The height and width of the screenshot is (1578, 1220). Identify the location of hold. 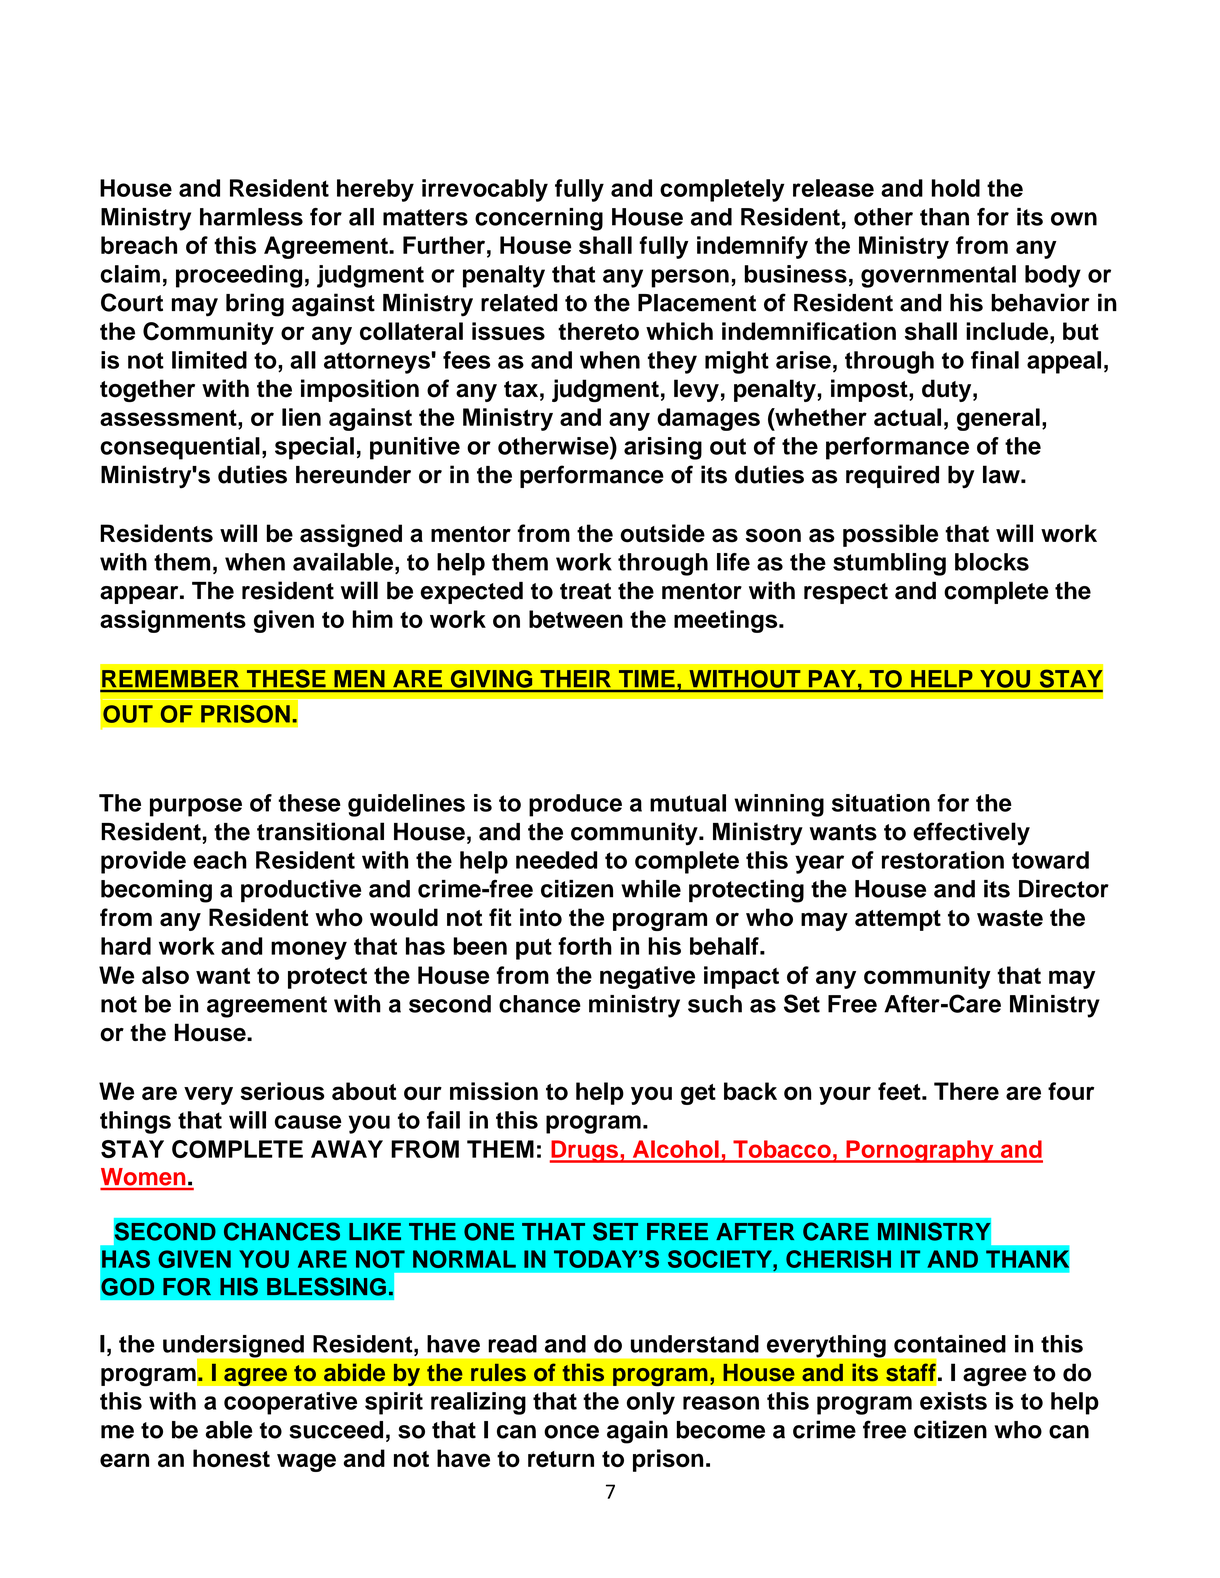
(956, 188).
